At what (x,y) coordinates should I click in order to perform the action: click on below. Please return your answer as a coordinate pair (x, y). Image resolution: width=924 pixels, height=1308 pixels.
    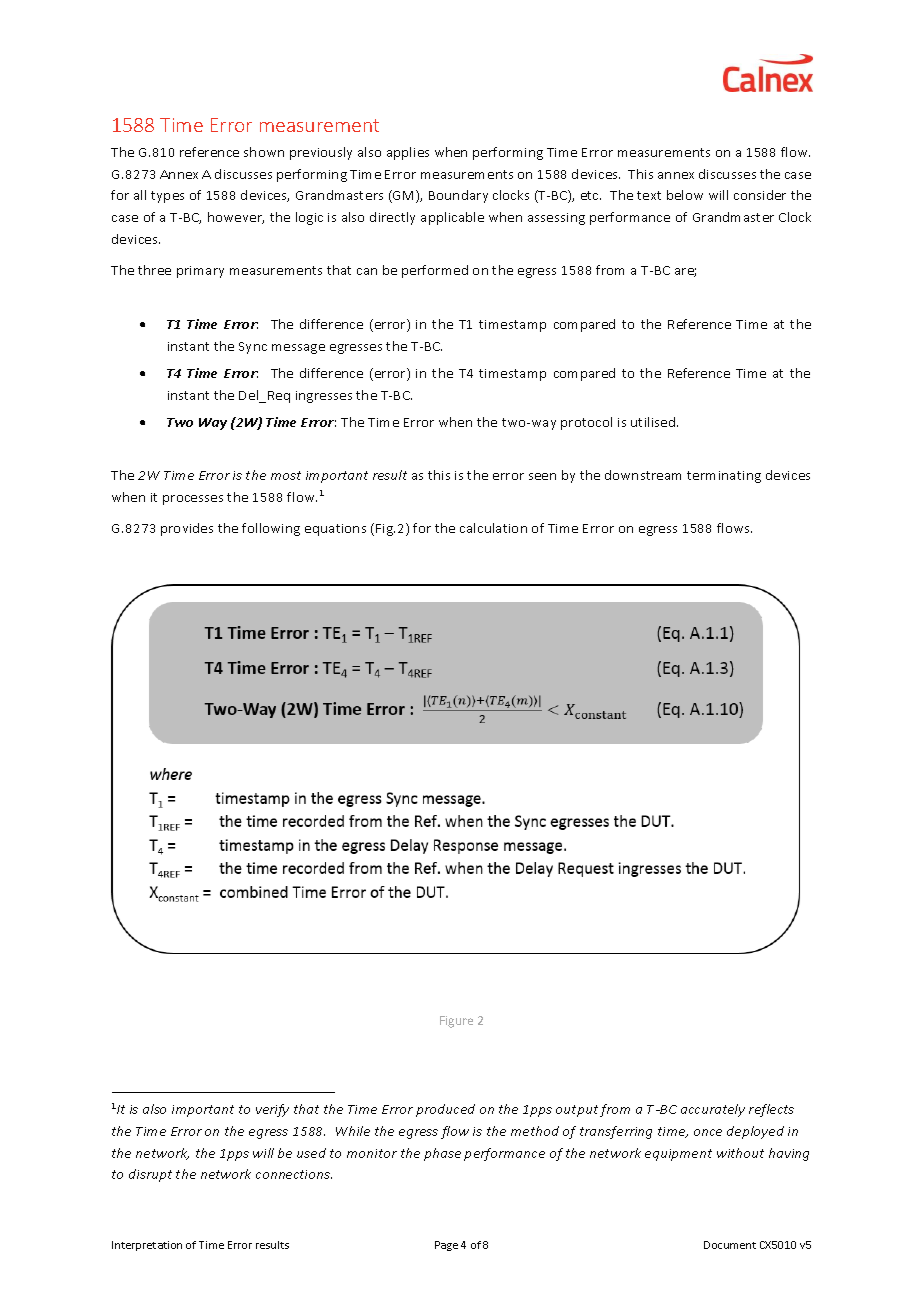
    Looking at the image, I should click on (685, 195).
